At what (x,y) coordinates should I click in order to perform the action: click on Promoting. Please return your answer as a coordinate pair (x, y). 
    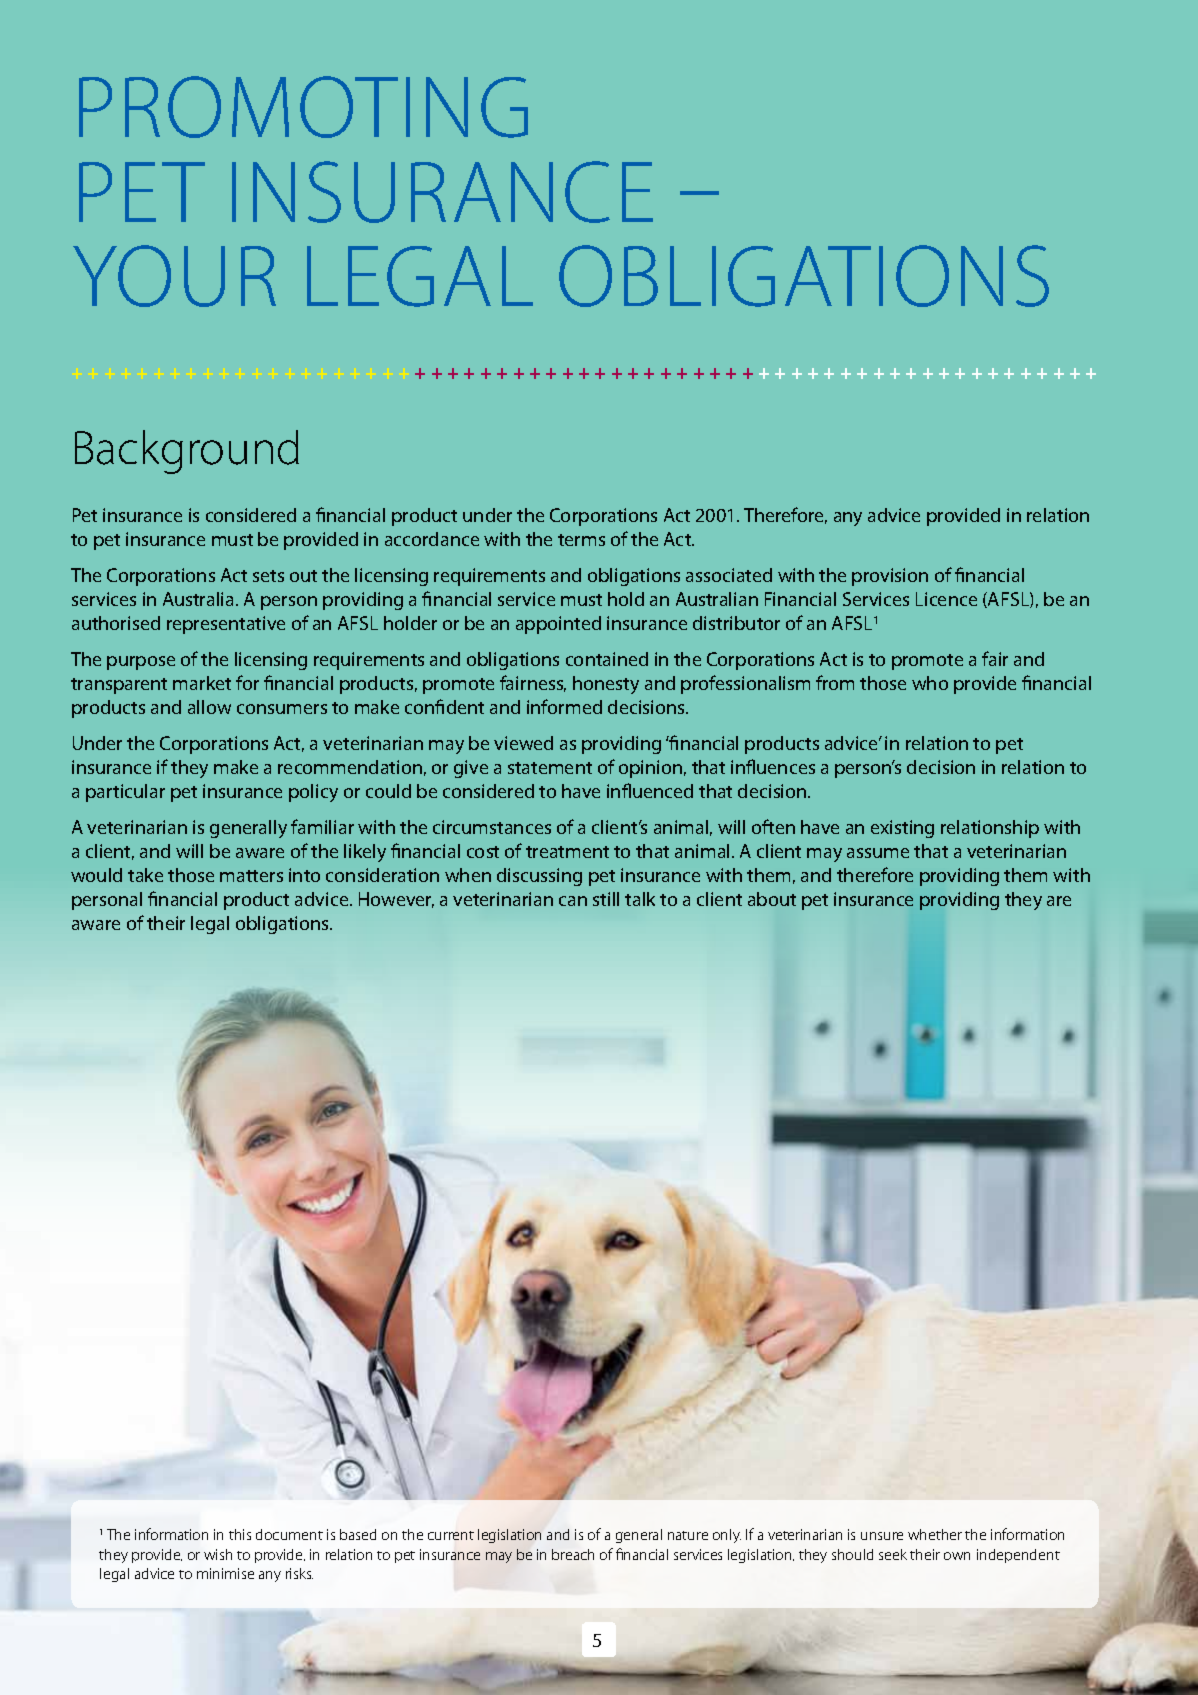
    Looking at the image, I should click on (303, 107).
